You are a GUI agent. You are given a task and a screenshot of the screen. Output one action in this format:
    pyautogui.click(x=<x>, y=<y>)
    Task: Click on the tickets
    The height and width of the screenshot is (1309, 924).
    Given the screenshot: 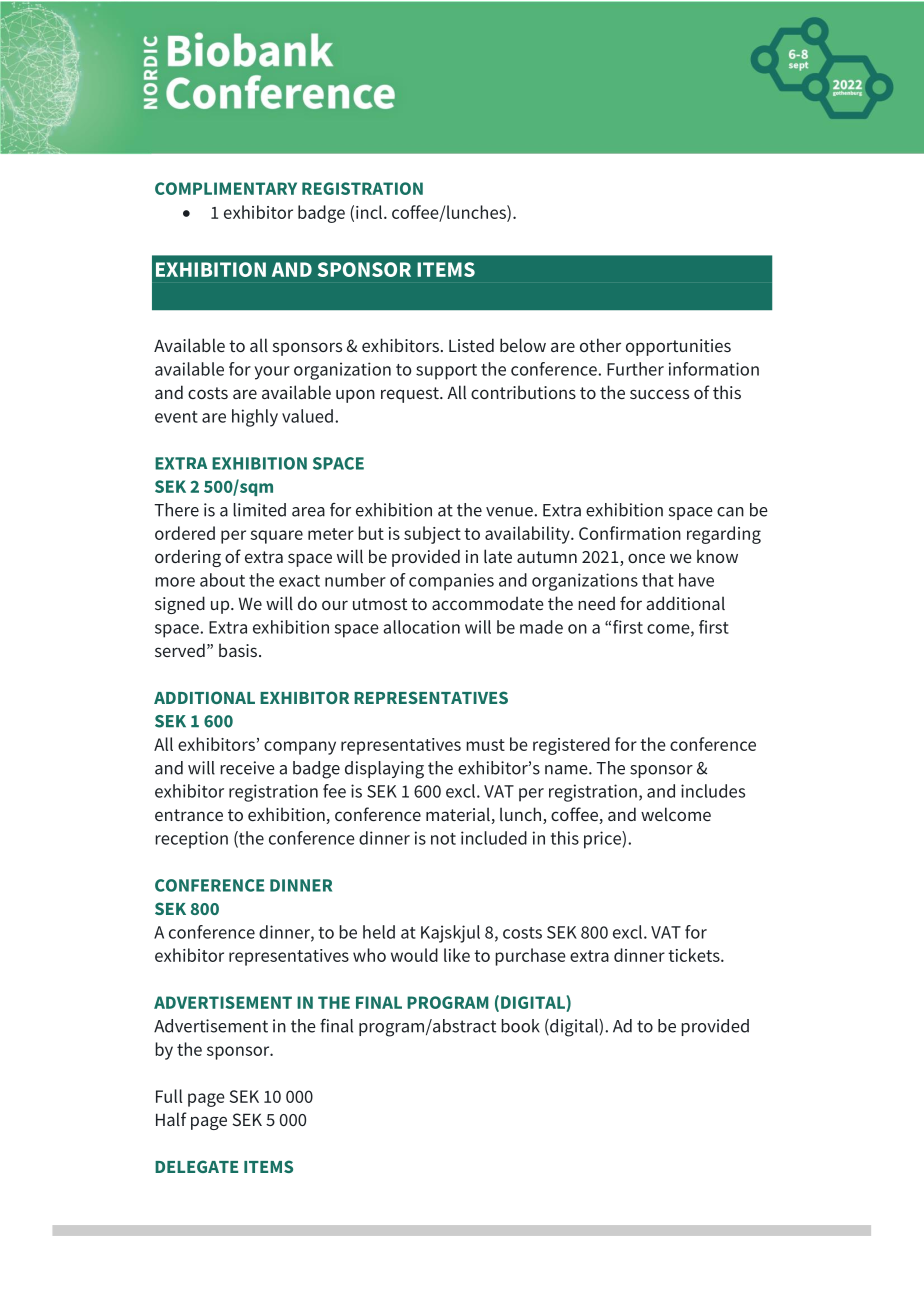 What is the action you would take?
    pyautogui.click(x=695, y=955)
